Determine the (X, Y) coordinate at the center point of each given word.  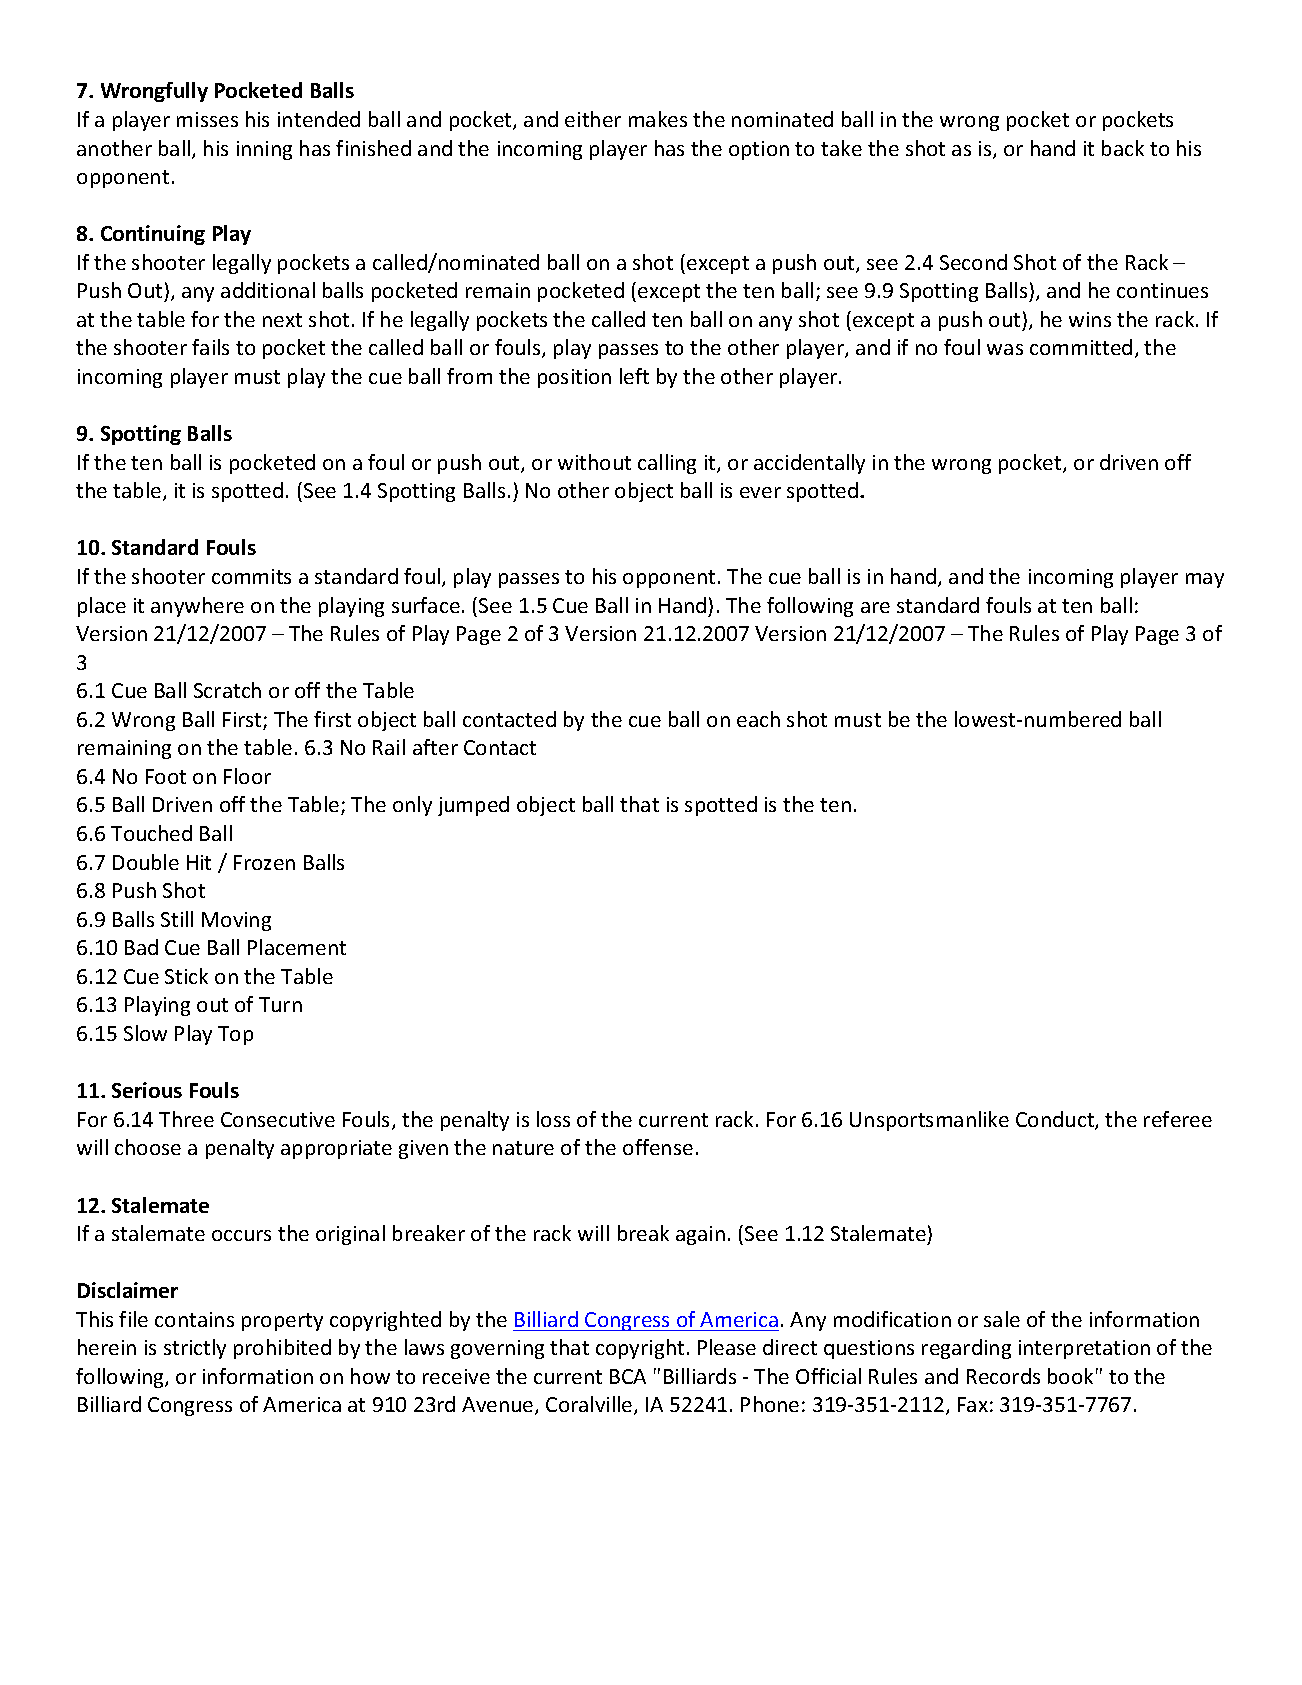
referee (1178, 1119)
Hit (199, 862)
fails (210, 347)
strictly (195, 1349)
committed (1081, 347)
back (1123, 148)
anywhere (197, 607)
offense (658, 1147)
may (1205, 580)
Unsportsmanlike (929, 1121)
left (634, 376)
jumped (473, 806)
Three (186, 1119)
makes (658, 119)
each (758, 719)
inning (264, 150)
